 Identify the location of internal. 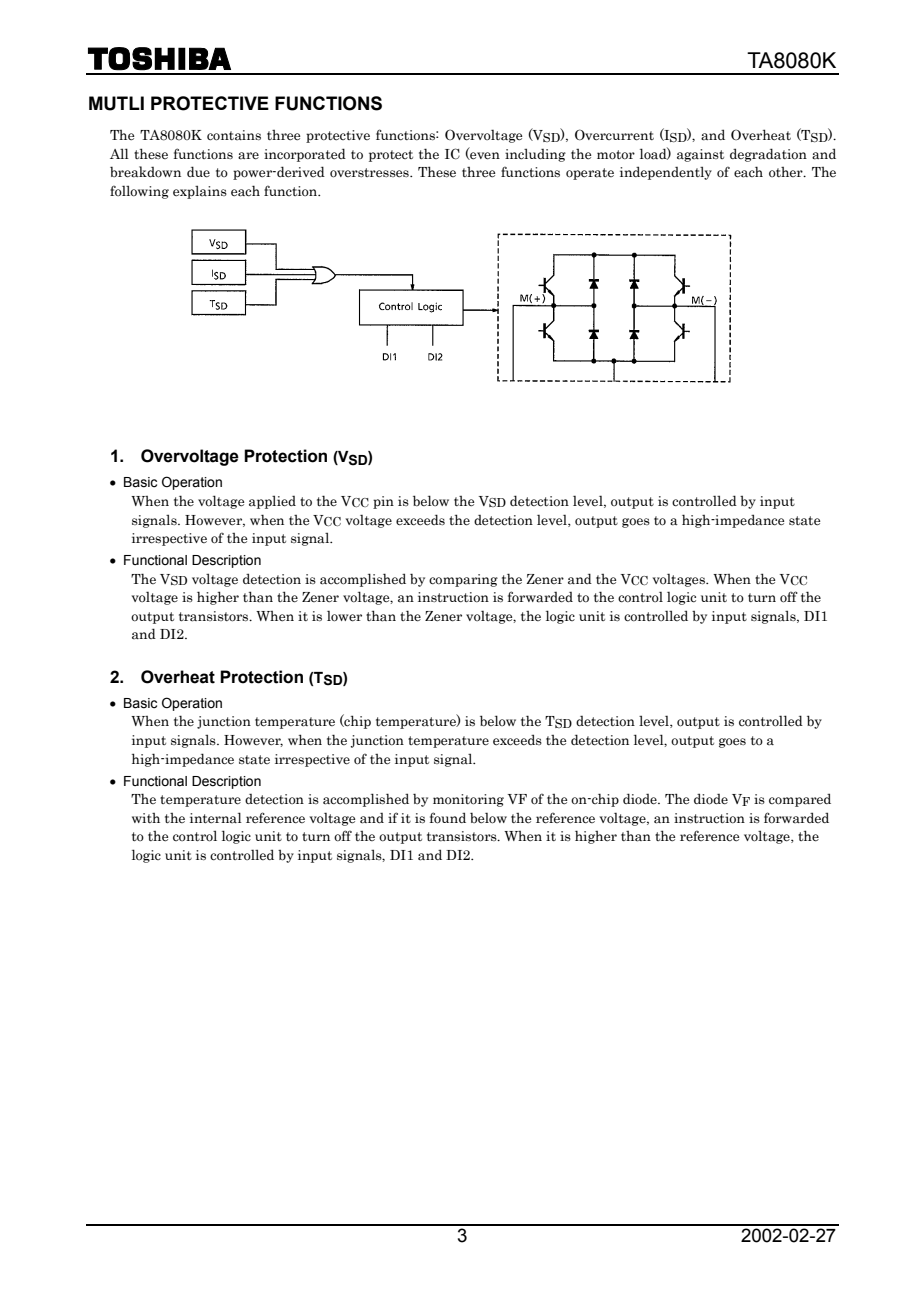
(216, 818).
